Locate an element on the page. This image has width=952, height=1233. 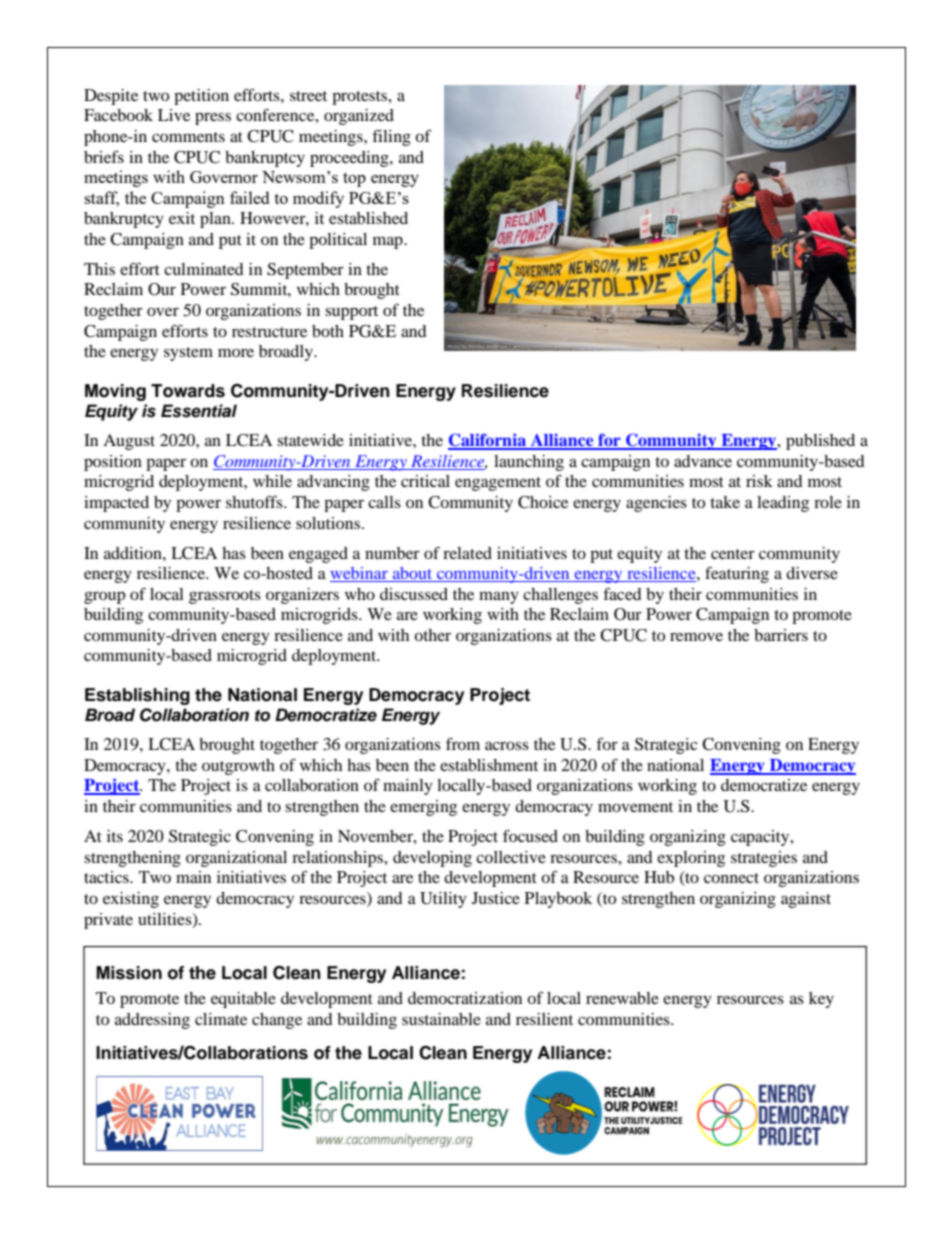
California is located at coordinates (488, 441).
